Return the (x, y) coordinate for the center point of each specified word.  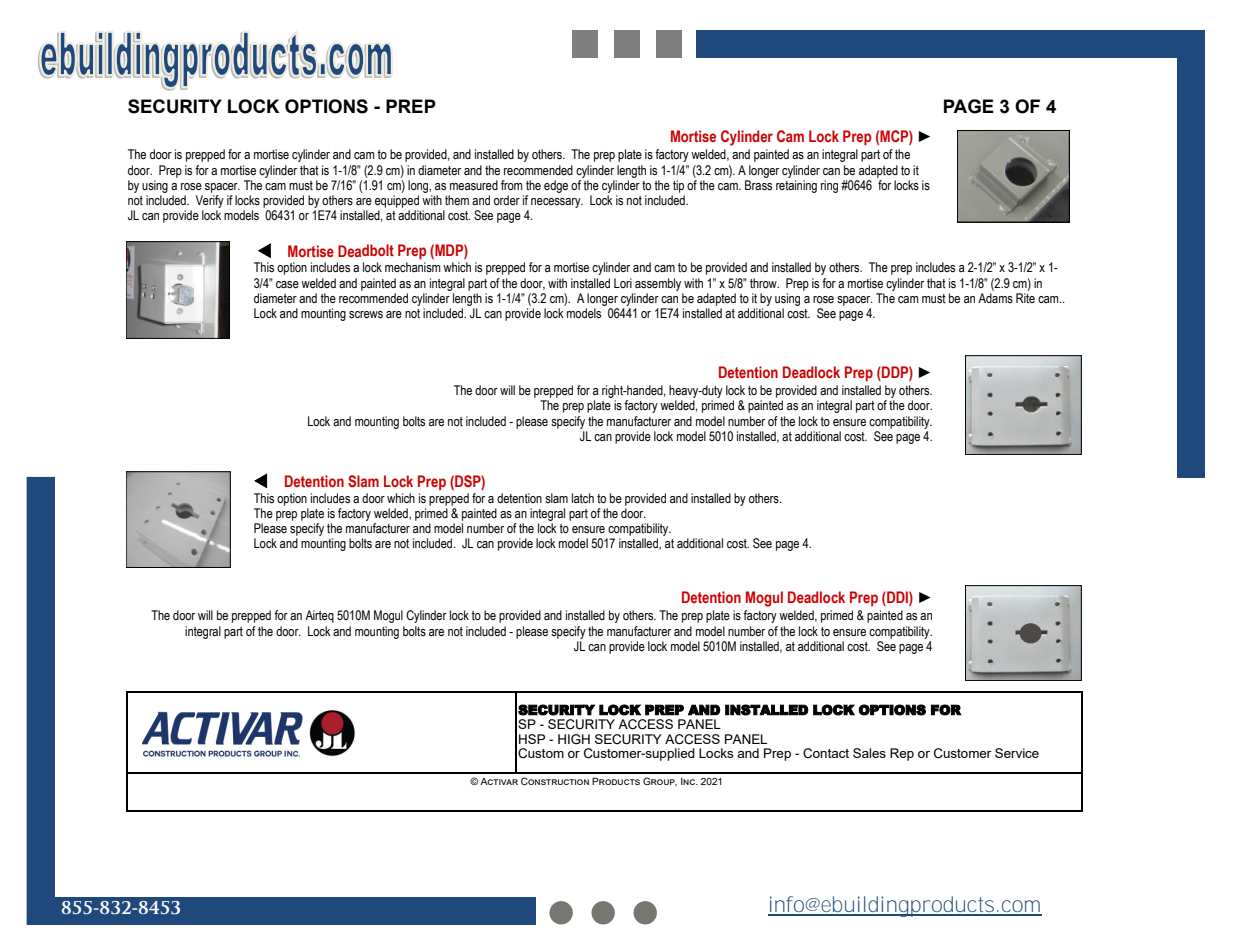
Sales (869, 753)
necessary (557, 203)
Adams (995, 298)
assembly (658, 284)
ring (829, 186)
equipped (397, 201)
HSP (532, 739)
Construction (555, 781)
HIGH (574, 739)
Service (1017, 753)
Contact (826, 753)
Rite (1025, 298)
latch (583, 498)
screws (366, 315)
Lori (623, 283)
